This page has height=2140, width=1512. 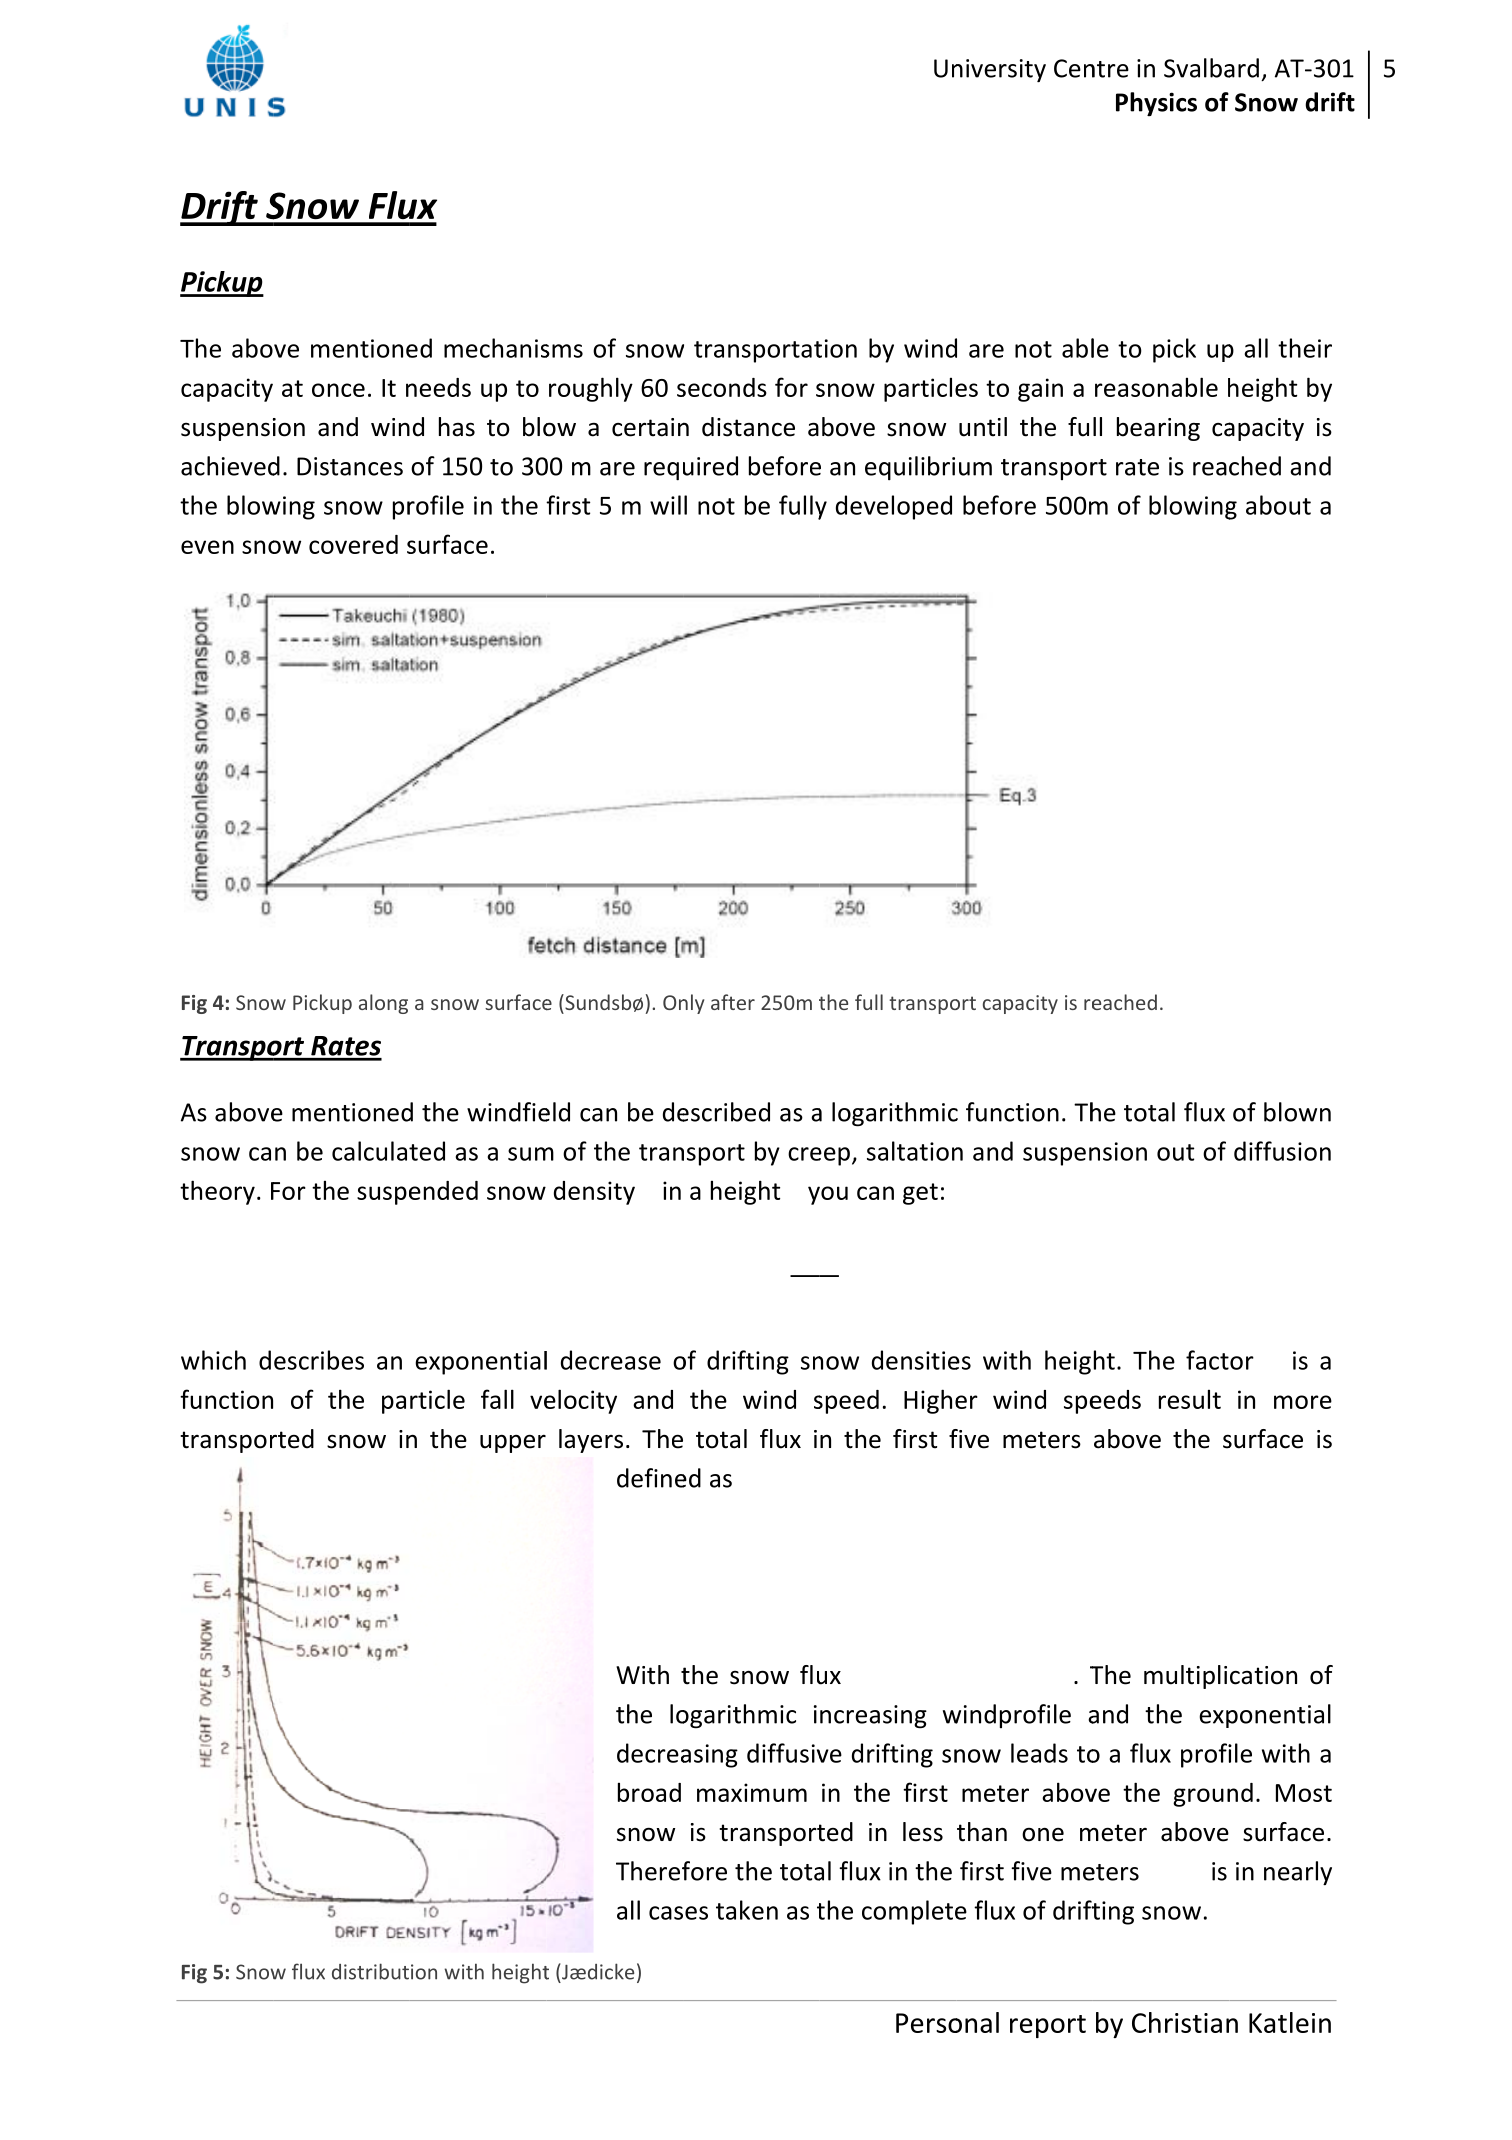 I want to click on Cen, so click(x=1074, y=68).
